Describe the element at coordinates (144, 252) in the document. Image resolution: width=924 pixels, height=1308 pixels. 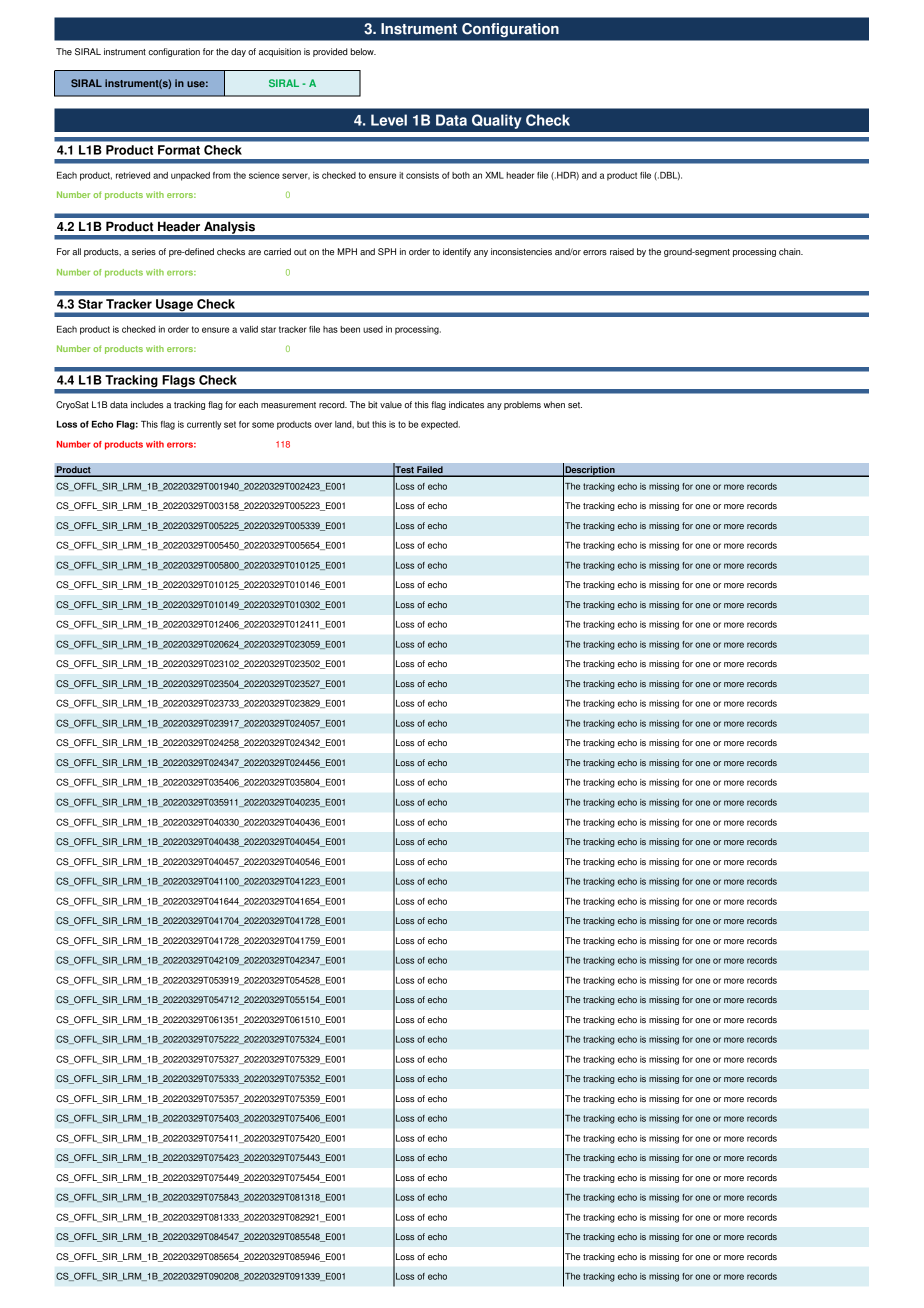
I see `series` at that location.
